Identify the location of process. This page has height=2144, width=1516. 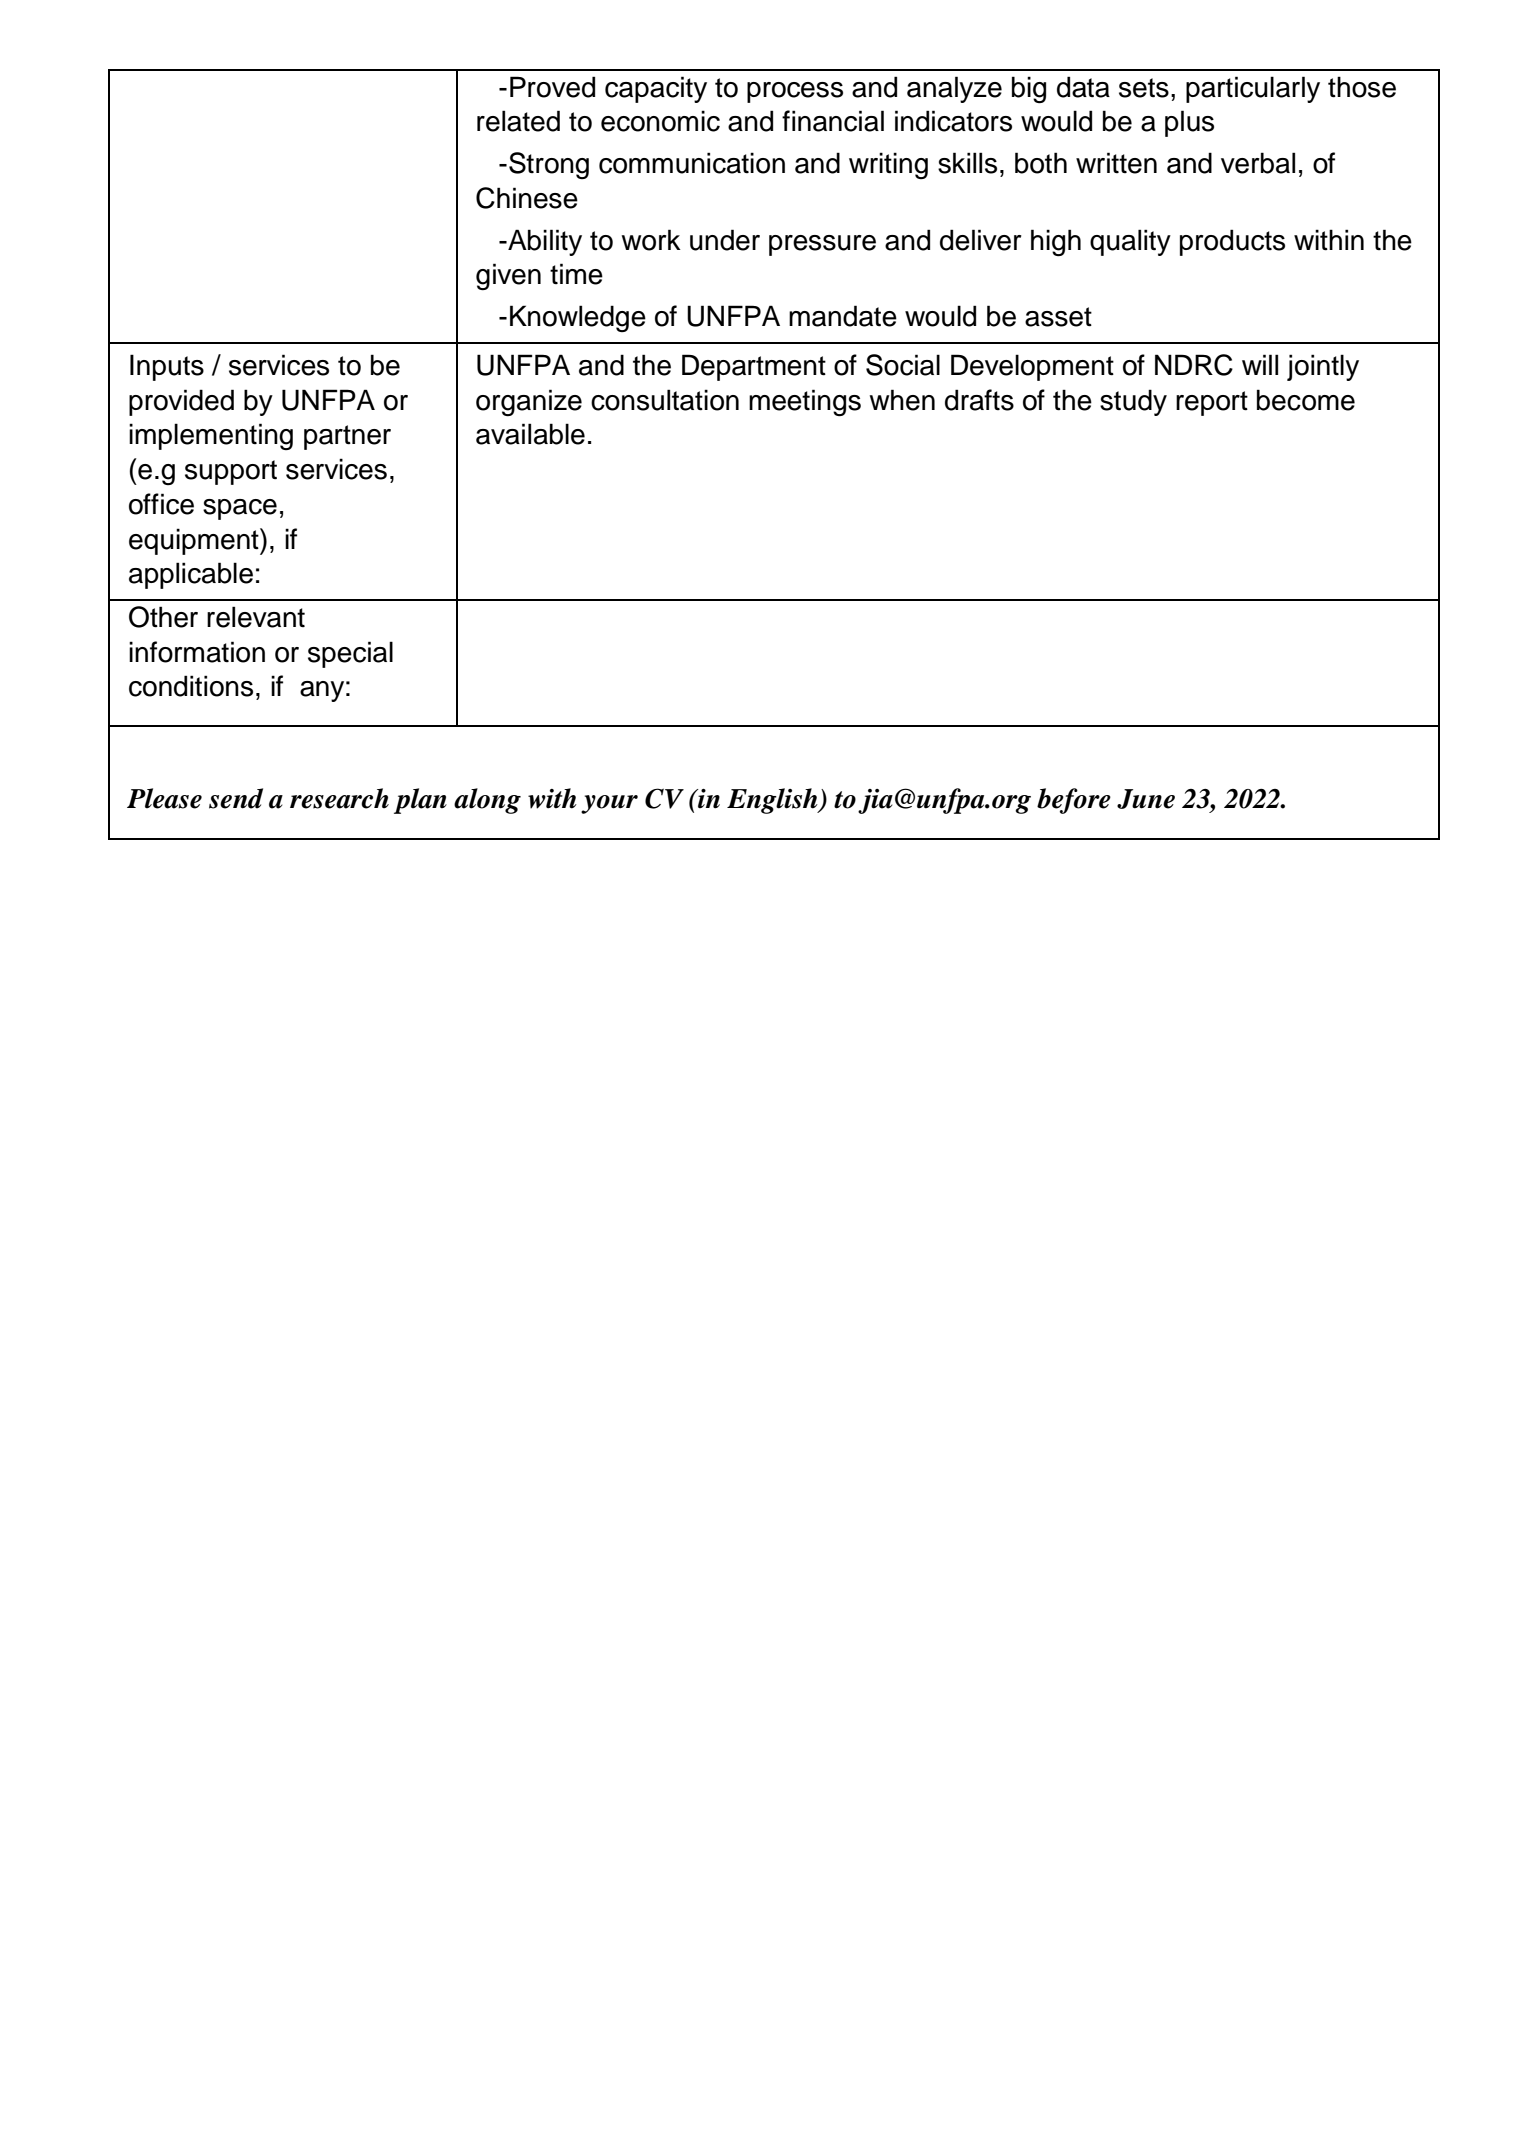
(795, 92).
